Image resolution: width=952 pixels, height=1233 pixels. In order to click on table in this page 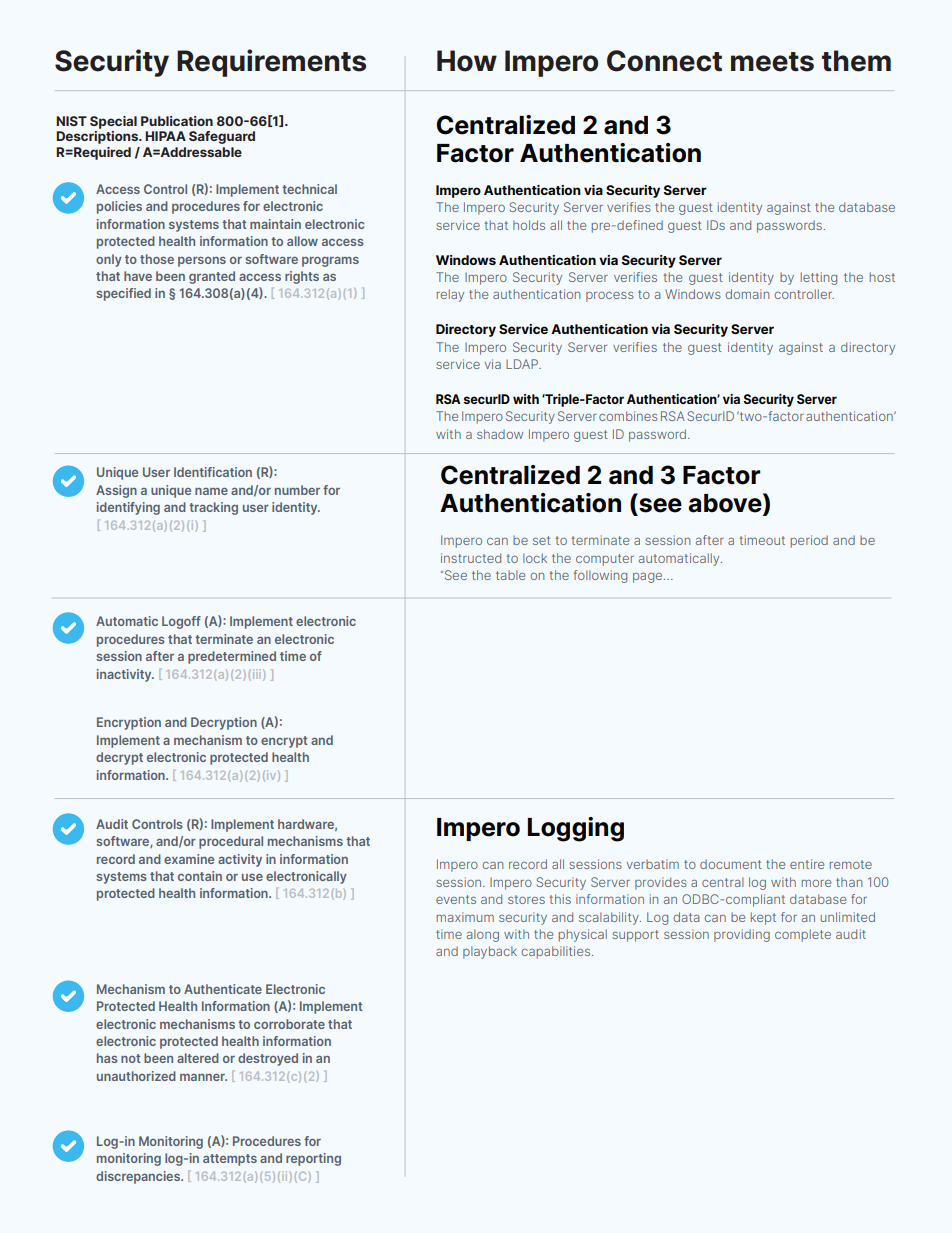, I will do `click(510, 575)`.
